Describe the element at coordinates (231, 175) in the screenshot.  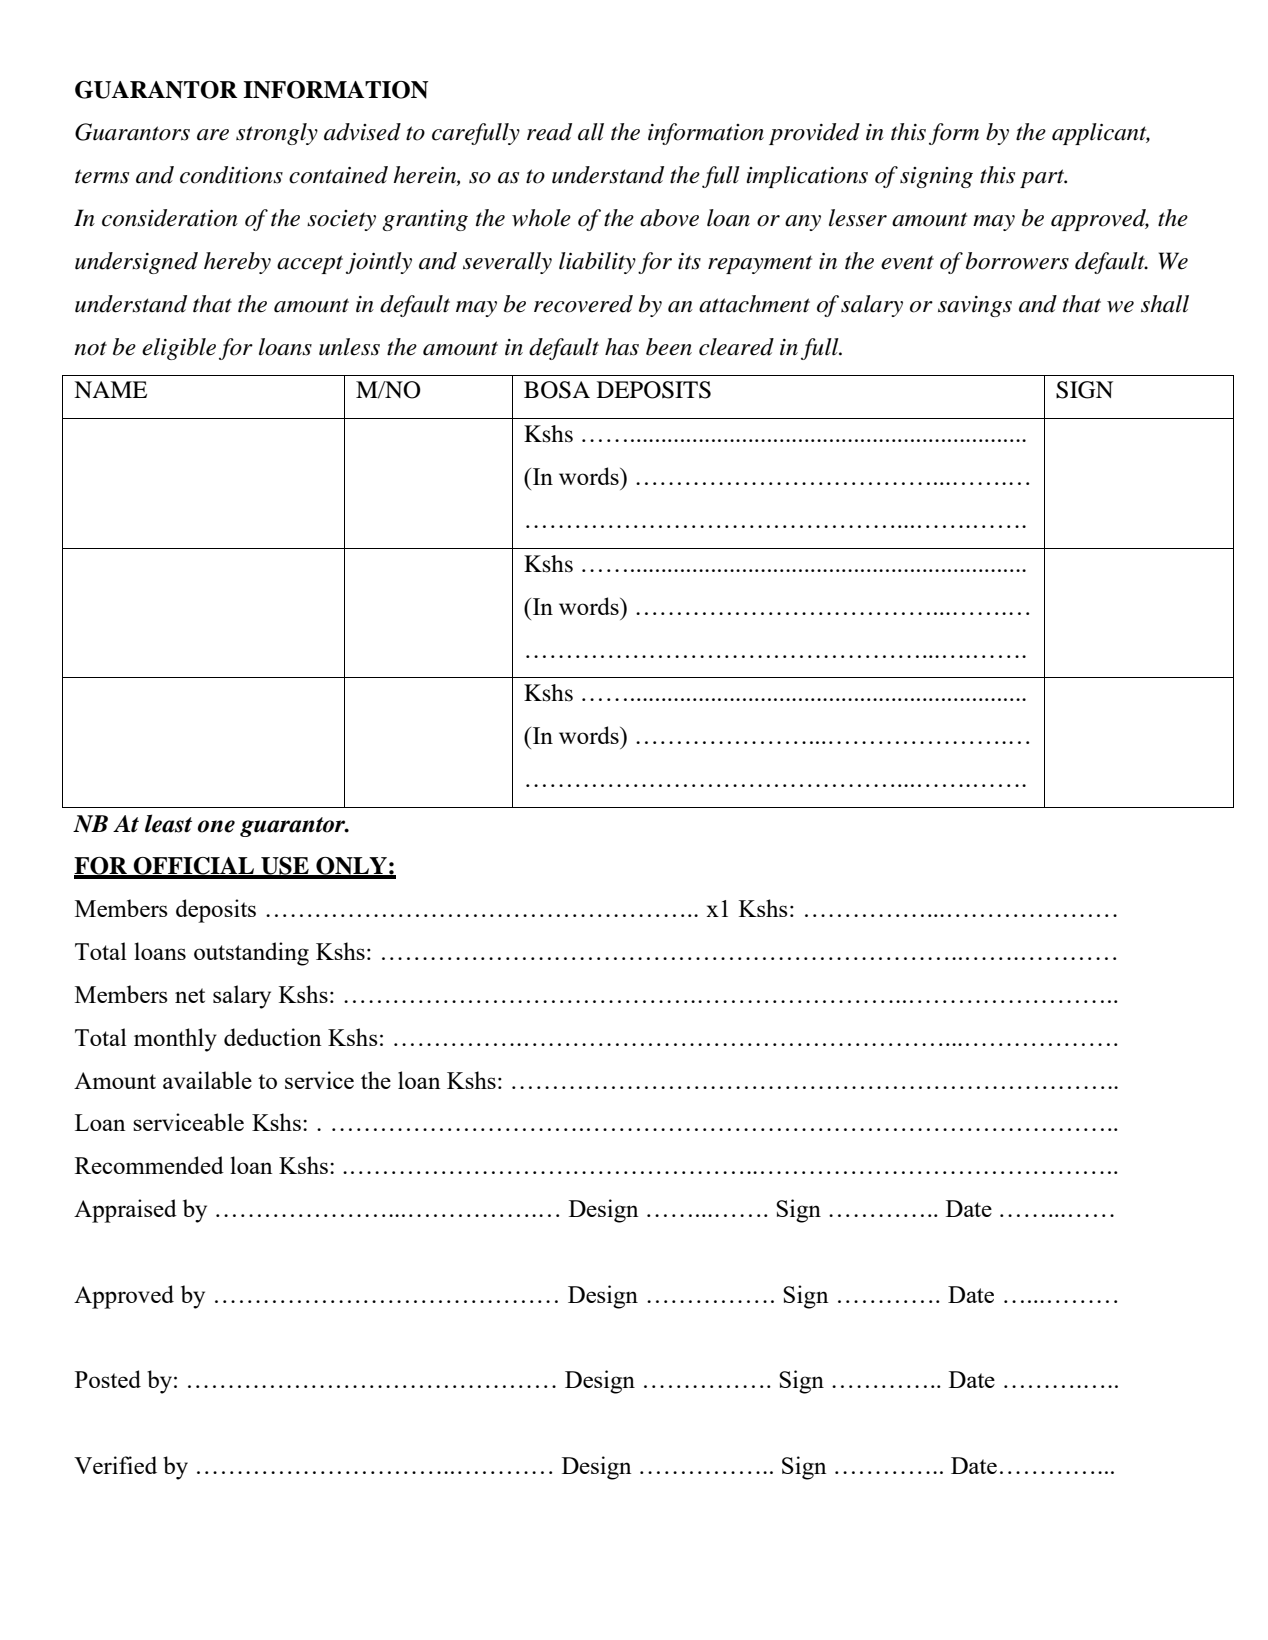
I see `conditions` at that location.
